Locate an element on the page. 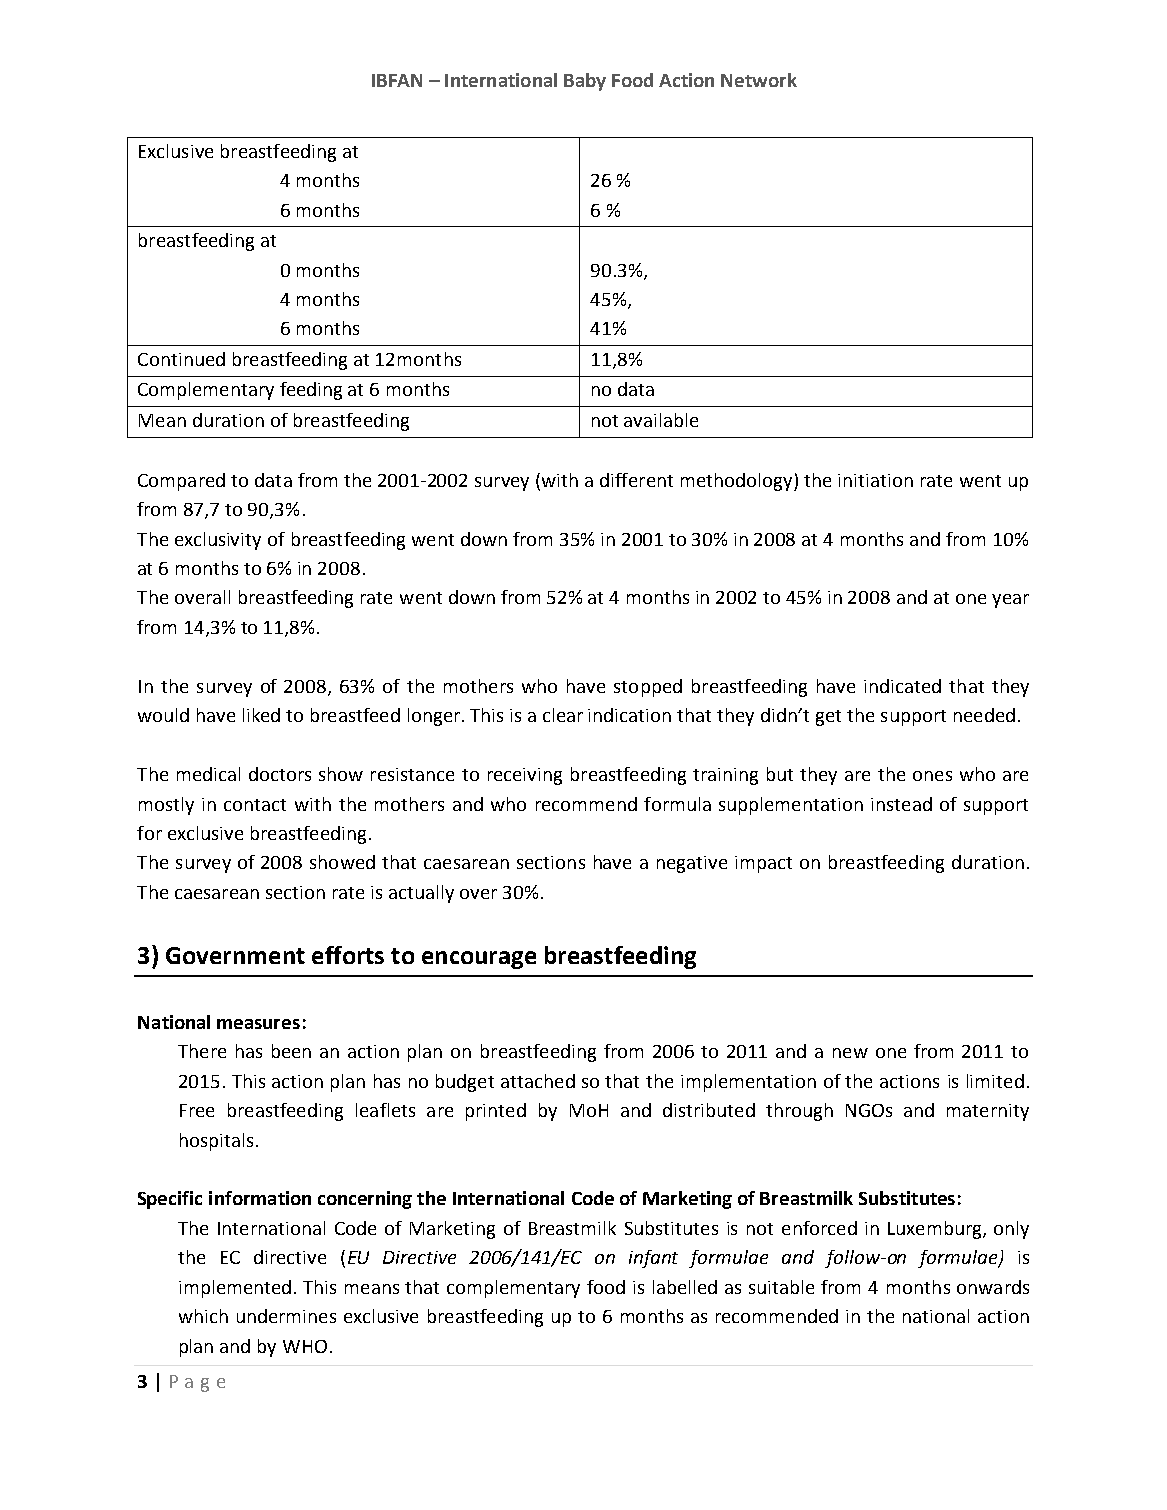 The image size is (1167, 1510). initiation is located at coordinates (875, 480).
